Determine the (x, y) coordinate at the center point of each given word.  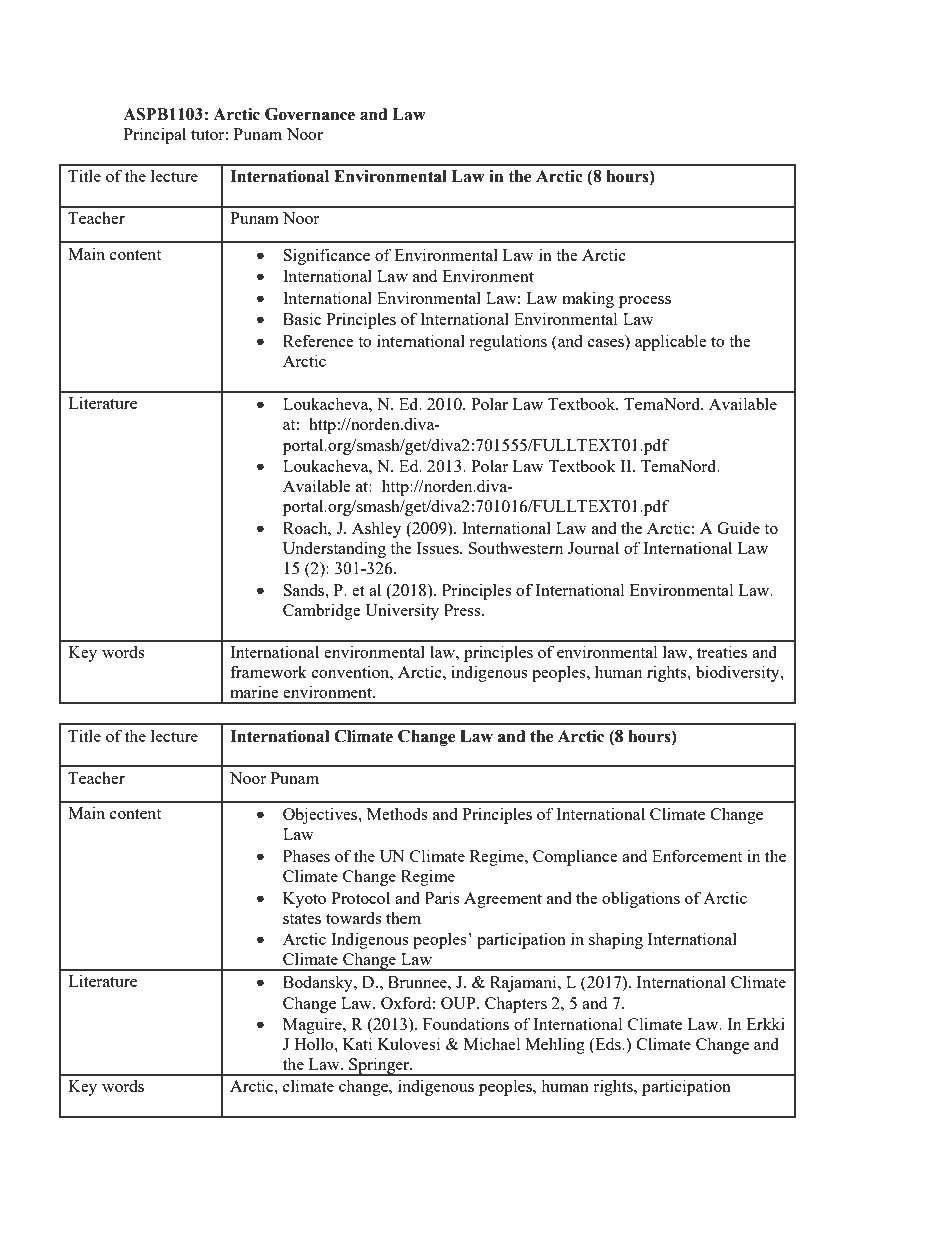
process (645, 302)
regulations (508, 342)
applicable (671, 342)
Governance (310, 114)
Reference (318, 340)
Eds (608, 1045)
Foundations (466, 1023)
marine (254, 691)
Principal (155, 135)
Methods (397, 813)
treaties (722, 651)
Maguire (313, 1025)
